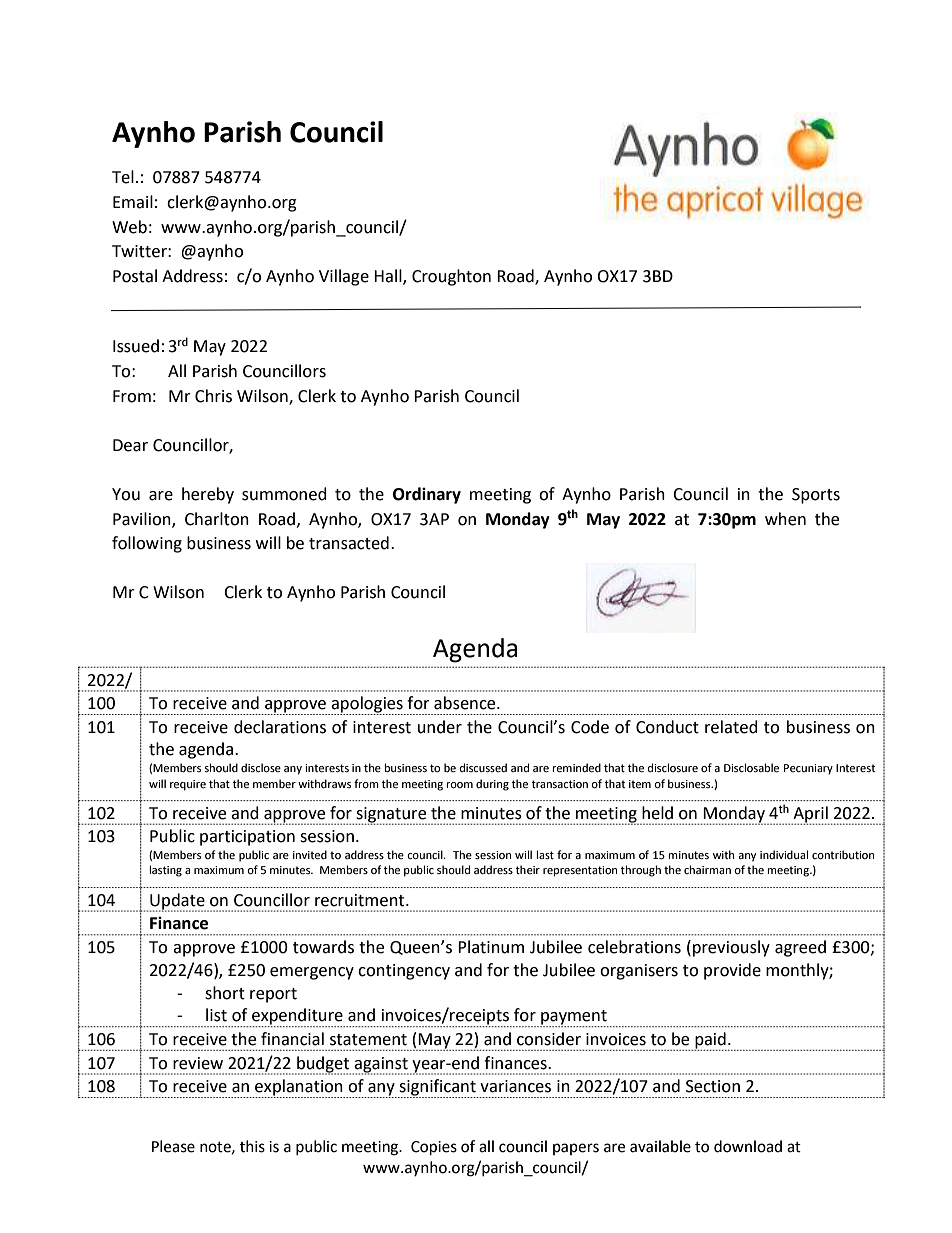 The width and height of the screenshot is (952, 1233). Describe the element at coordinates (188, 785) in the screenshot. I see `require` at that location.
